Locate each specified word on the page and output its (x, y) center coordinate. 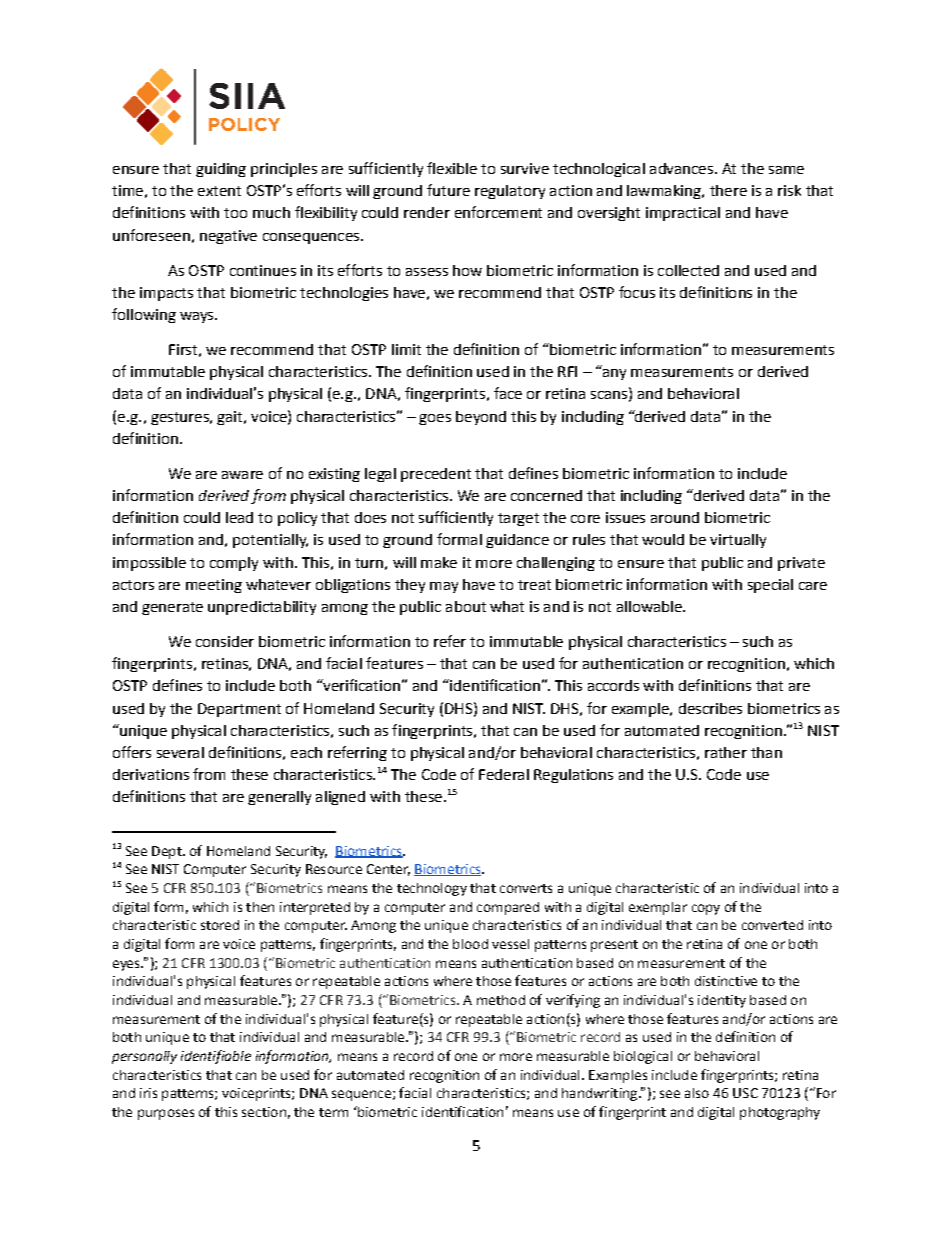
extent (219, 191)
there (728, 190)
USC (745, 1093)
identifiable (216, 1057)
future (448, 190)
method (501, 1000)
